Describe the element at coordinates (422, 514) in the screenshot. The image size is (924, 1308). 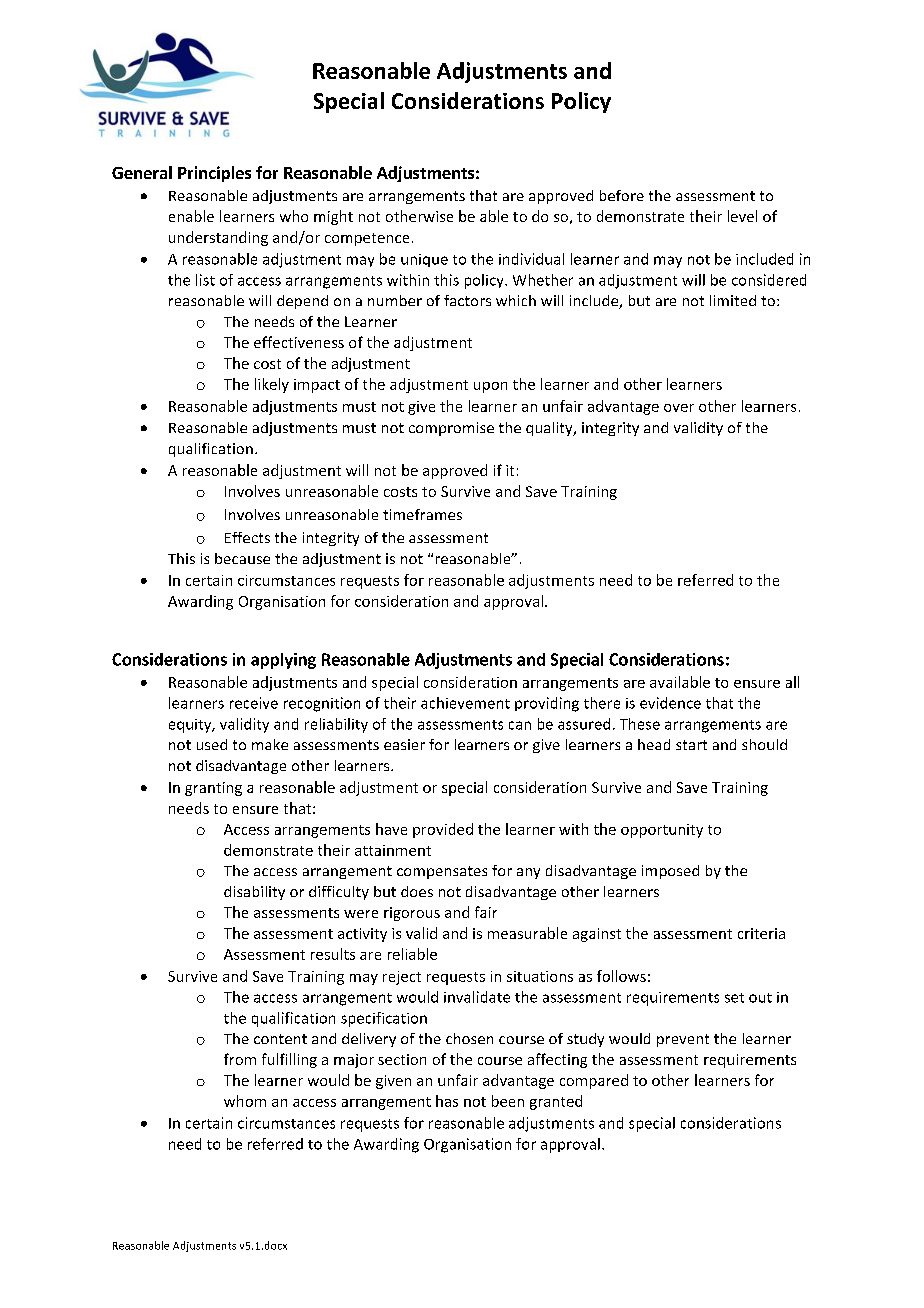
I see `timeframes` at that location.
